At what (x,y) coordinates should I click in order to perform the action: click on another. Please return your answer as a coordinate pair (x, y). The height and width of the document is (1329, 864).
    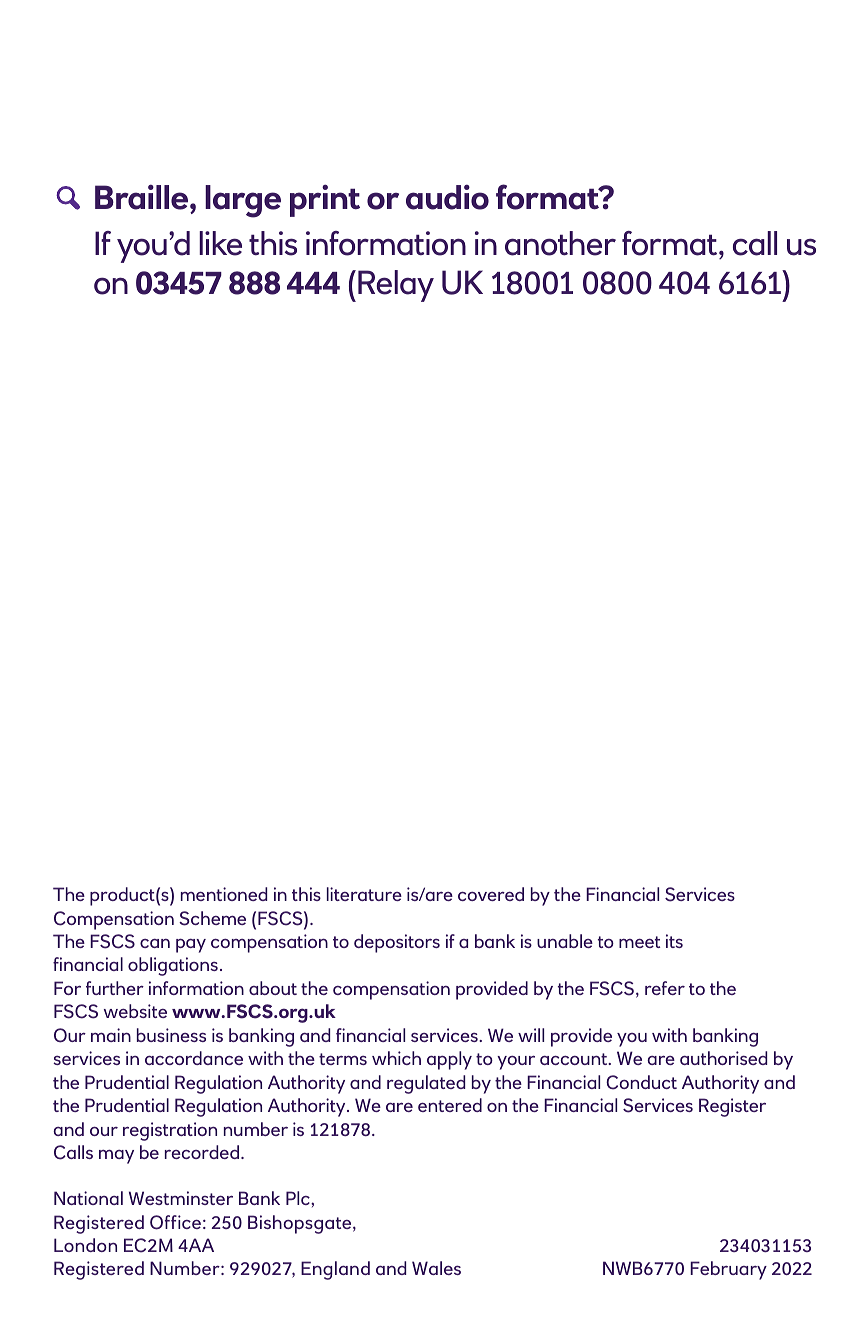
    Looking at the image, I should click on (560, 243).
